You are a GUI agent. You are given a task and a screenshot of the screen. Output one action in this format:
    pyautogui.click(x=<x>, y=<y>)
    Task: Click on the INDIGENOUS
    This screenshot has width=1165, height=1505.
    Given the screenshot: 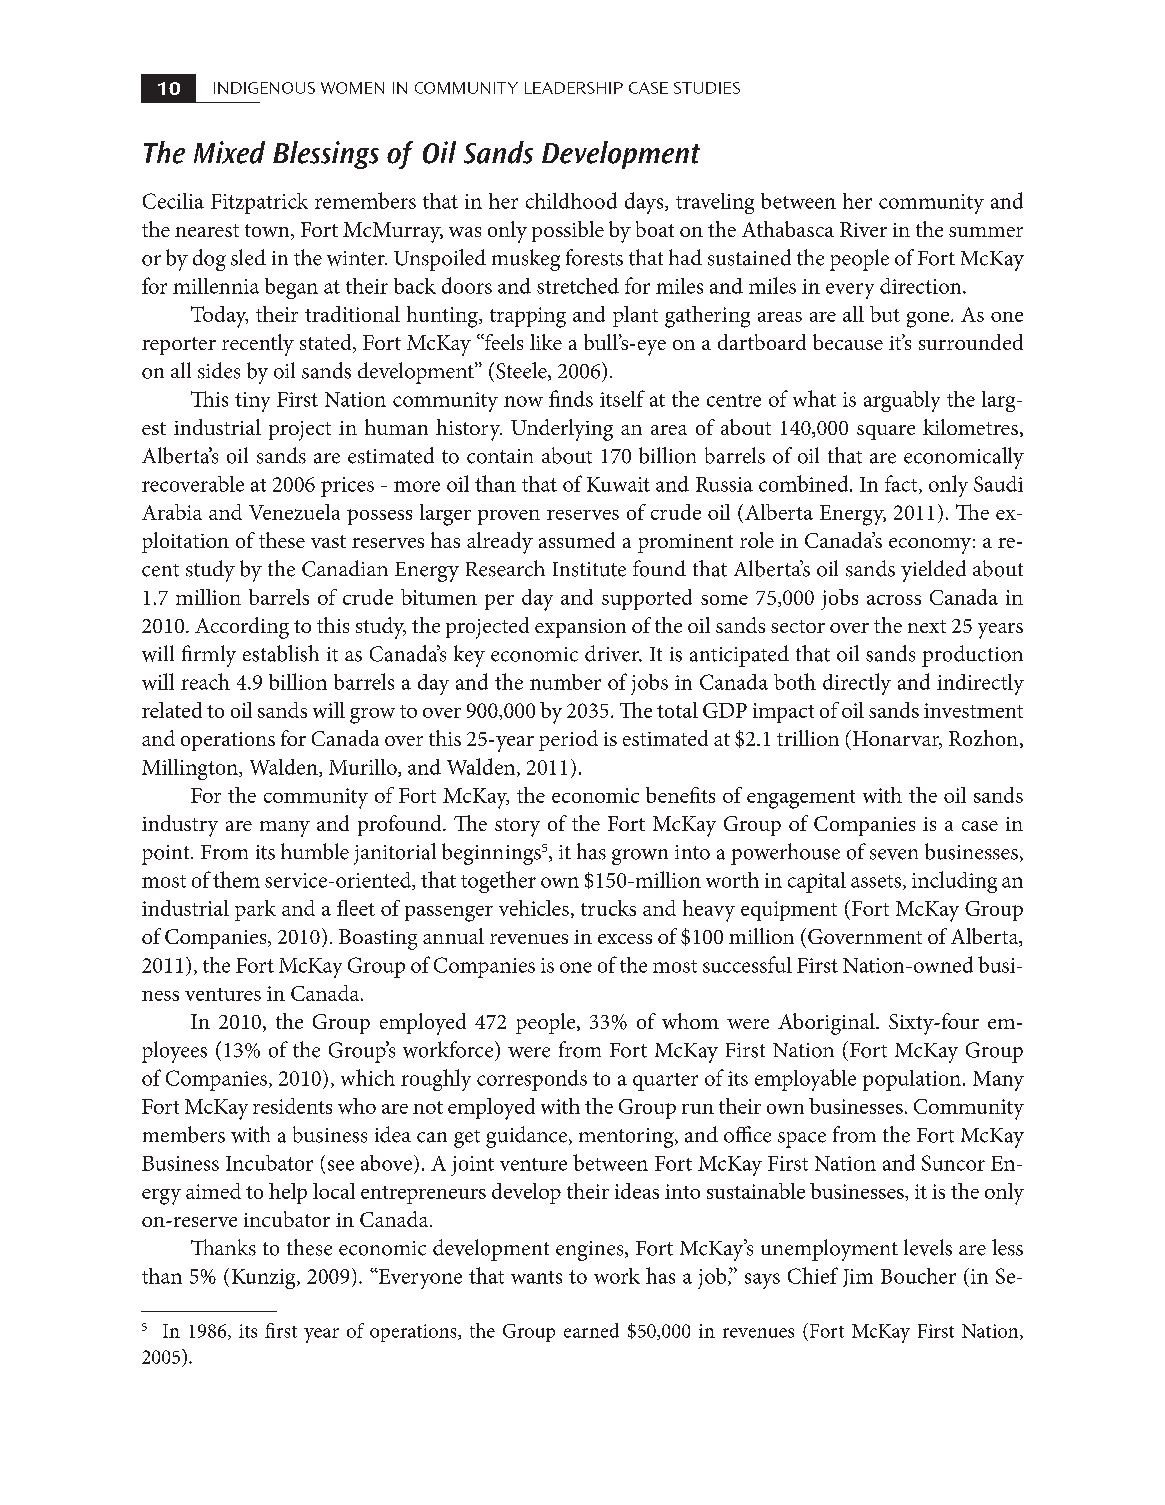 What is the action you would take?
    pyautogui.click(x=264, y=88)
